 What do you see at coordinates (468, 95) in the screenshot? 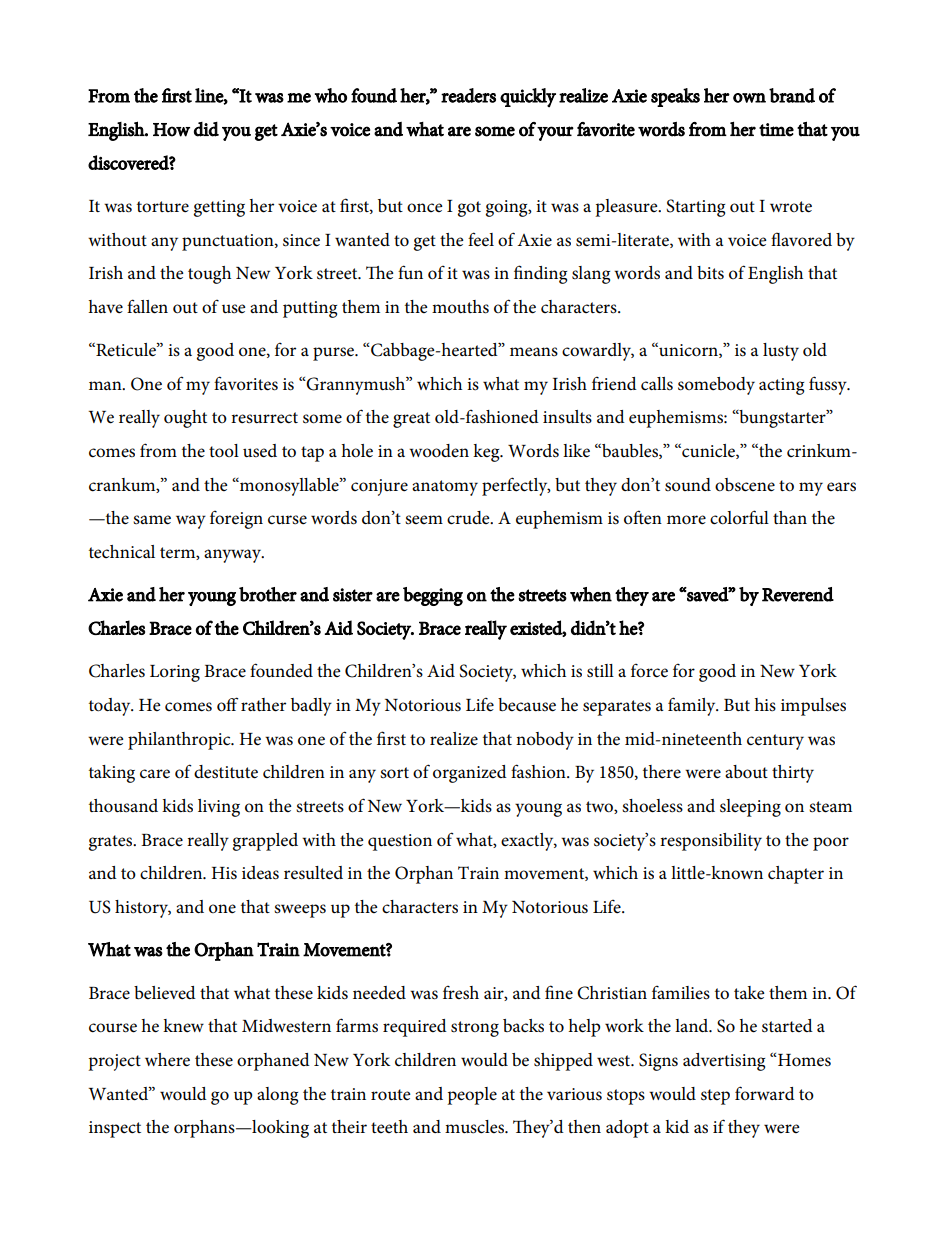
I see `readers` at bounding box center [468, 95].
